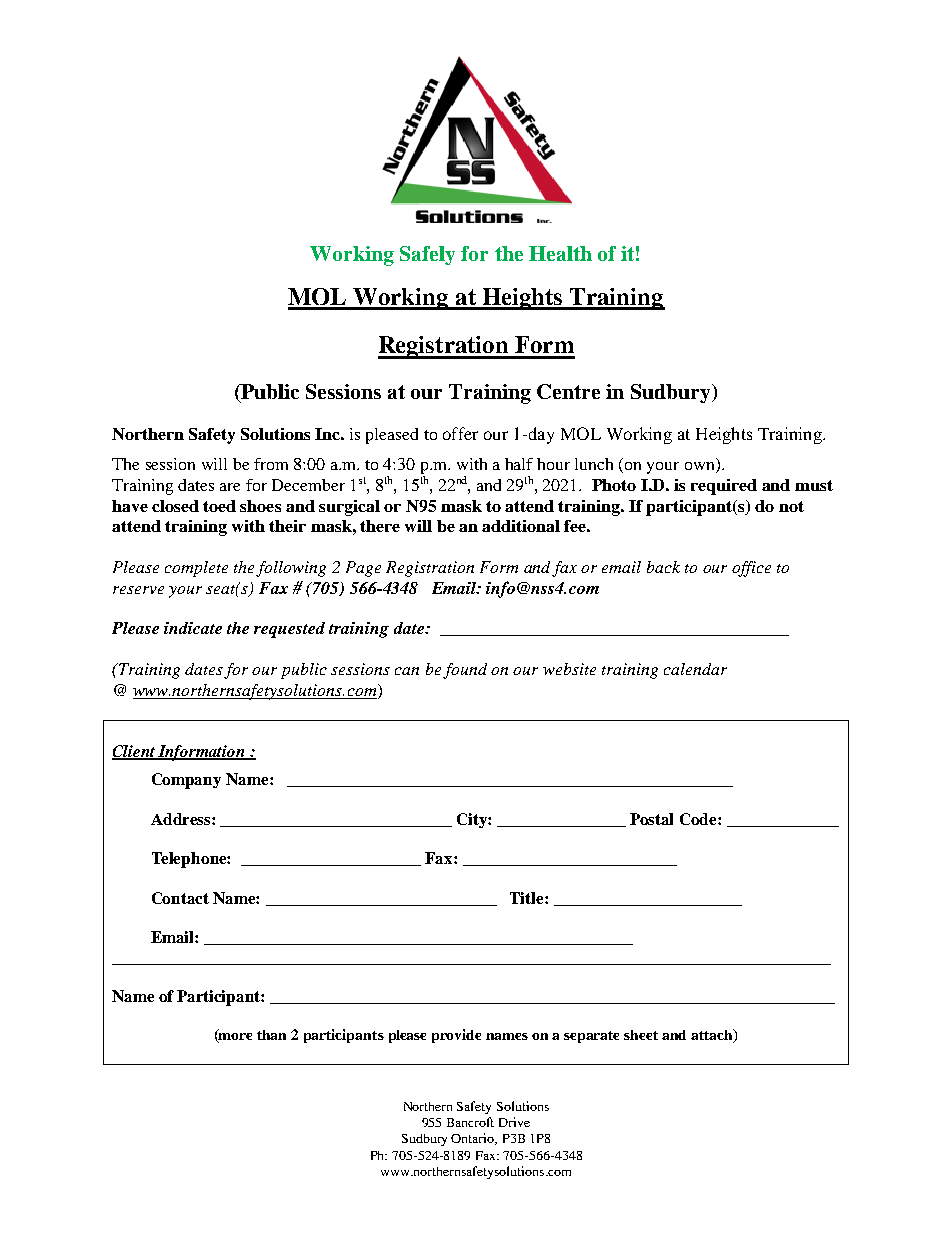  I want to click on from, so click(271, 464).
